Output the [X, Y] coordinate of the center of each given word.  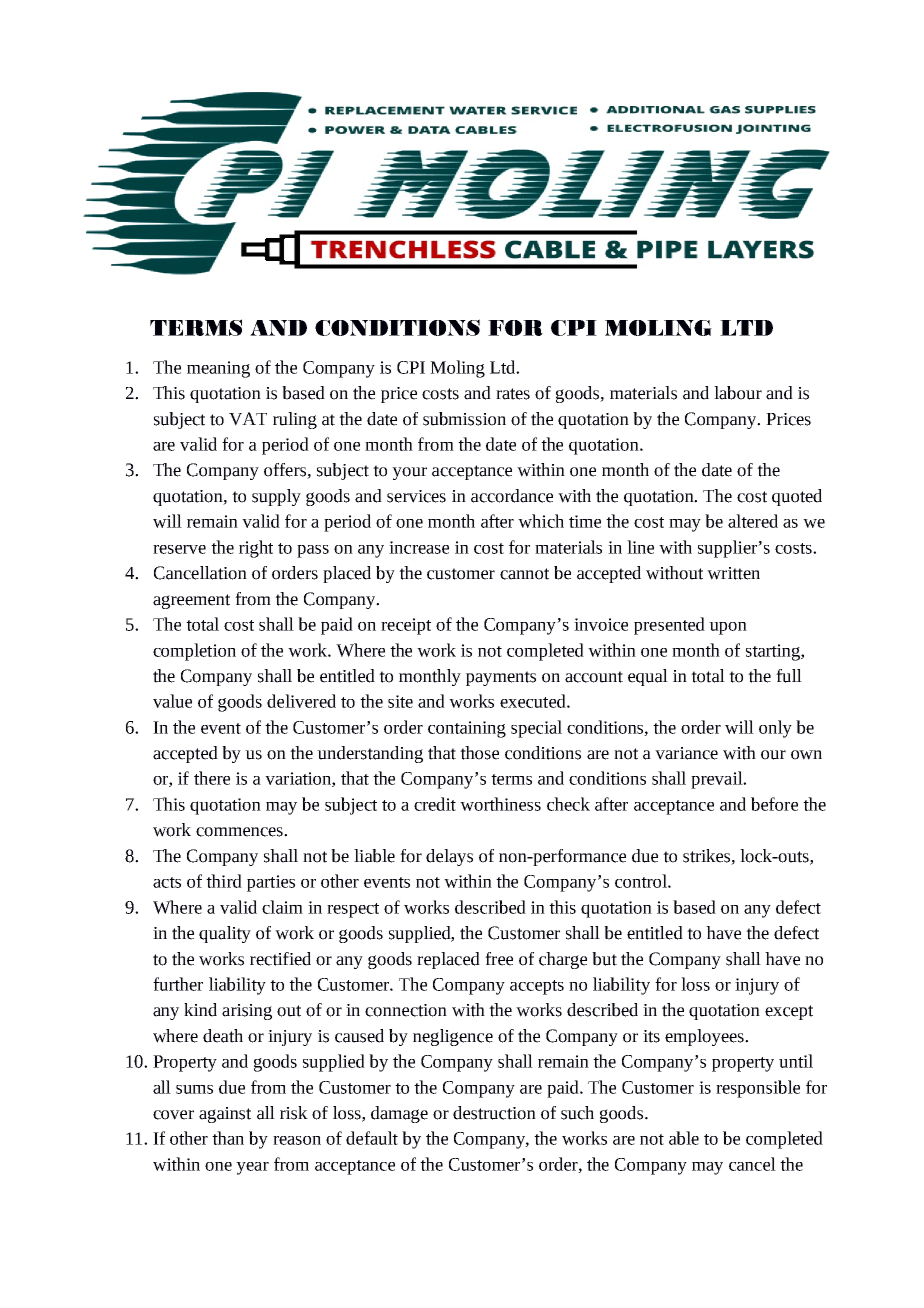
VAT [248, 419]
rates [513, 394]
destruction [494, 1113]
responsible [758, 1089]
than [228, 1138]
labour [738, 393]
